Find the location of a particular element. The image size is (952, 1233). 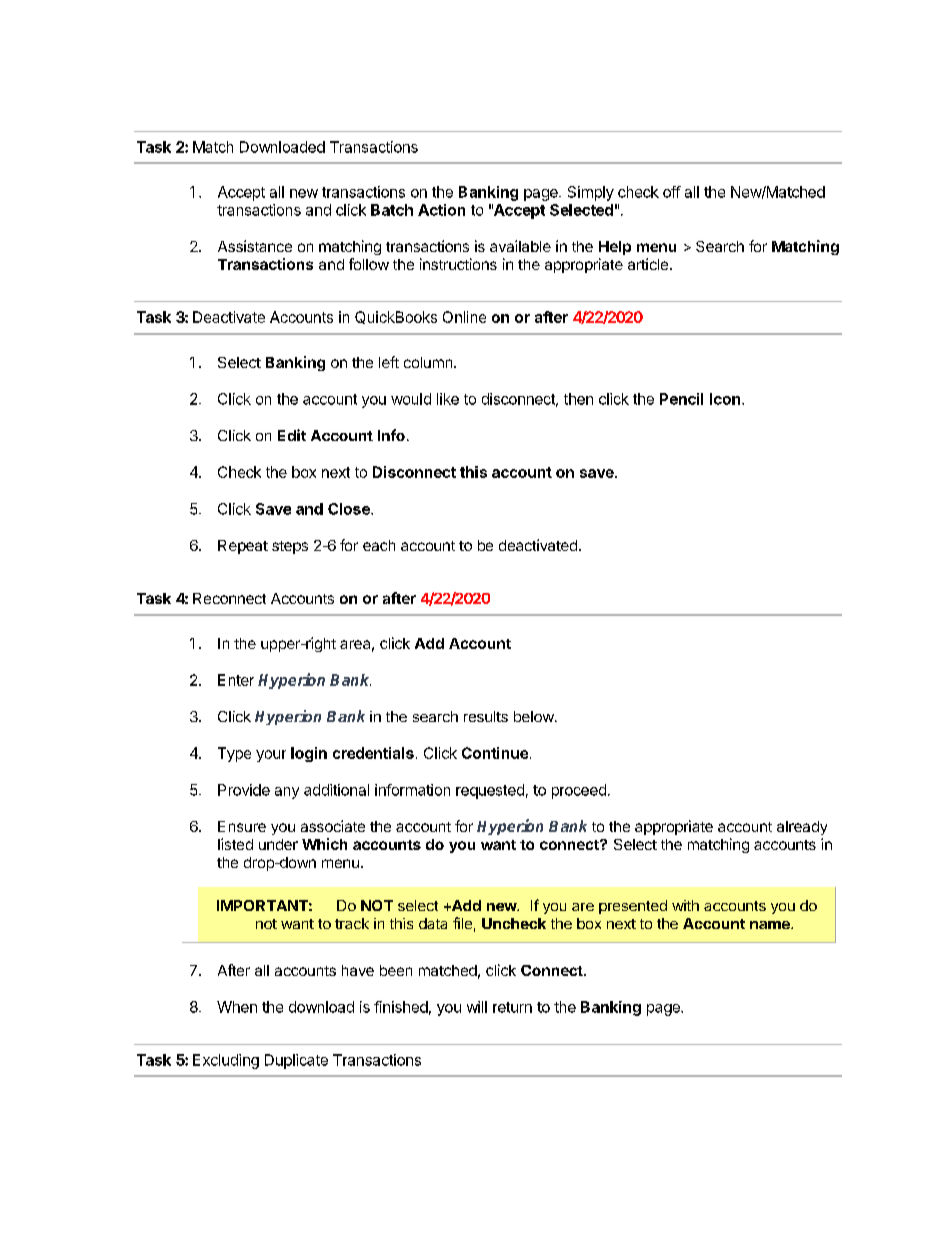

login is located at coordinates (309, 754).
